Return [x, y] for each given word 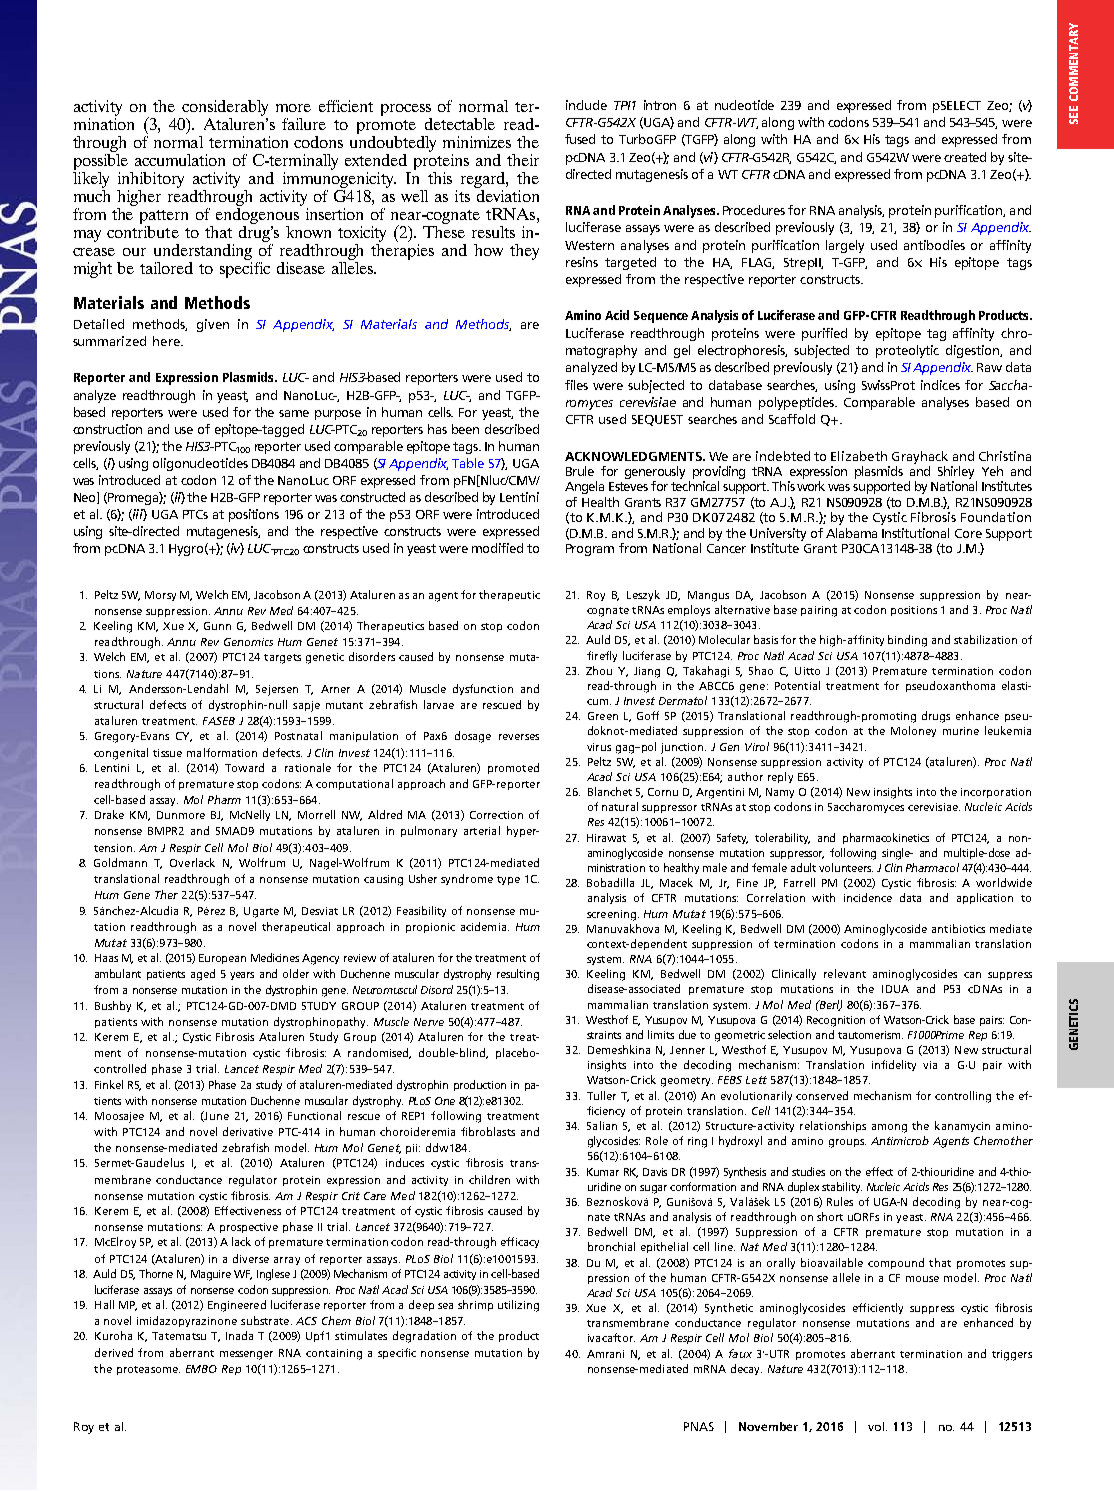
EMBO [201, 1369]
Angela [584, 487]
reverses [519, 737]
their [523, 160]
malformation [222, 752]
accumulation [180, 160]
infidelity [894, 1065]
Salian [602, 1125]
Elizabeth [859, 456]
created [965, 157]
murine [961, 731]
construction [107, 429]
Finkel [109, 1084]
